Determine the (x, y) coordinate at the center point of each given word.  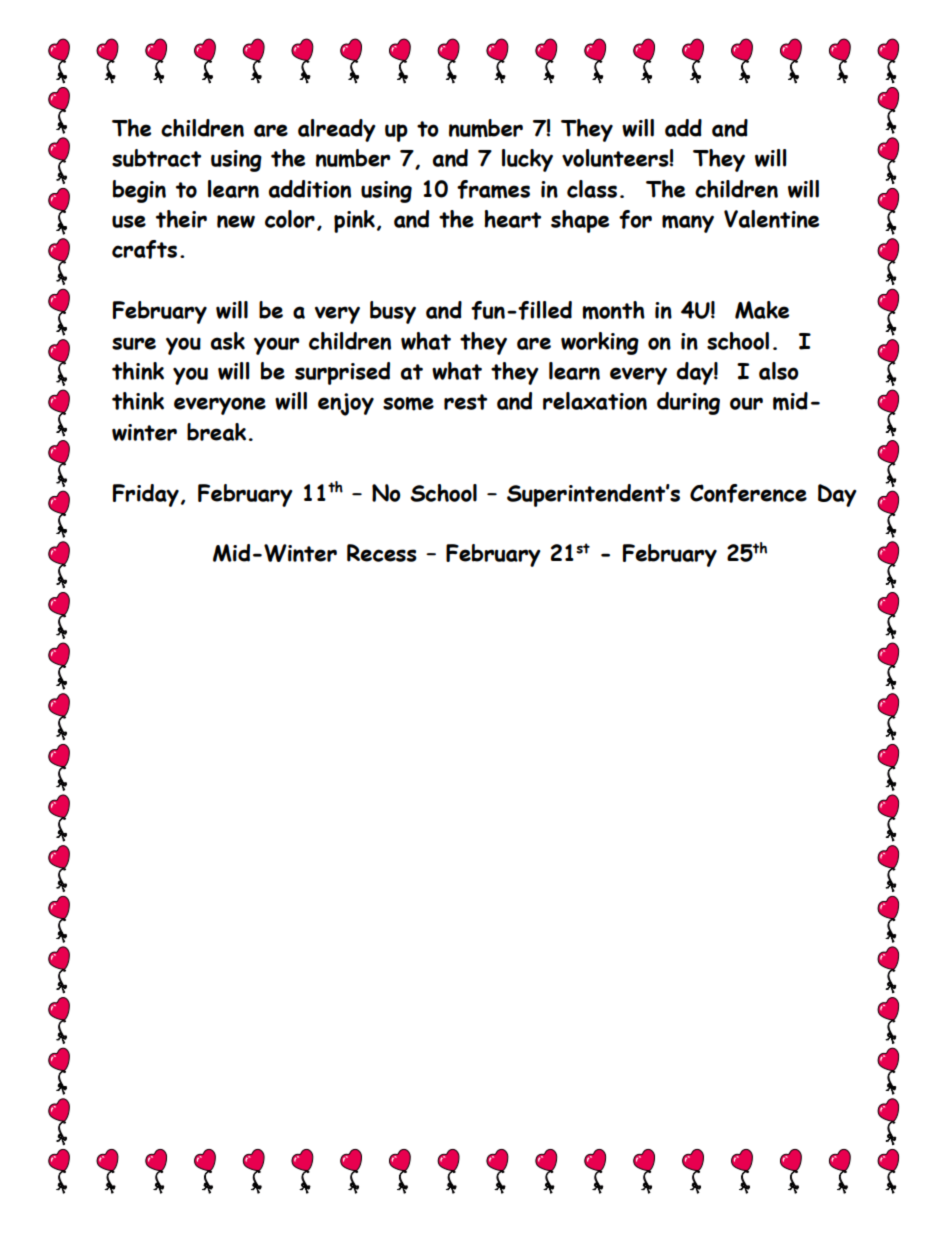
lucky (527, 160)
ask (228, 341)
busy (393, 312)
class (592, 189)
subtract (156, 158)
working (600, 343)
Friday (146, 495)
